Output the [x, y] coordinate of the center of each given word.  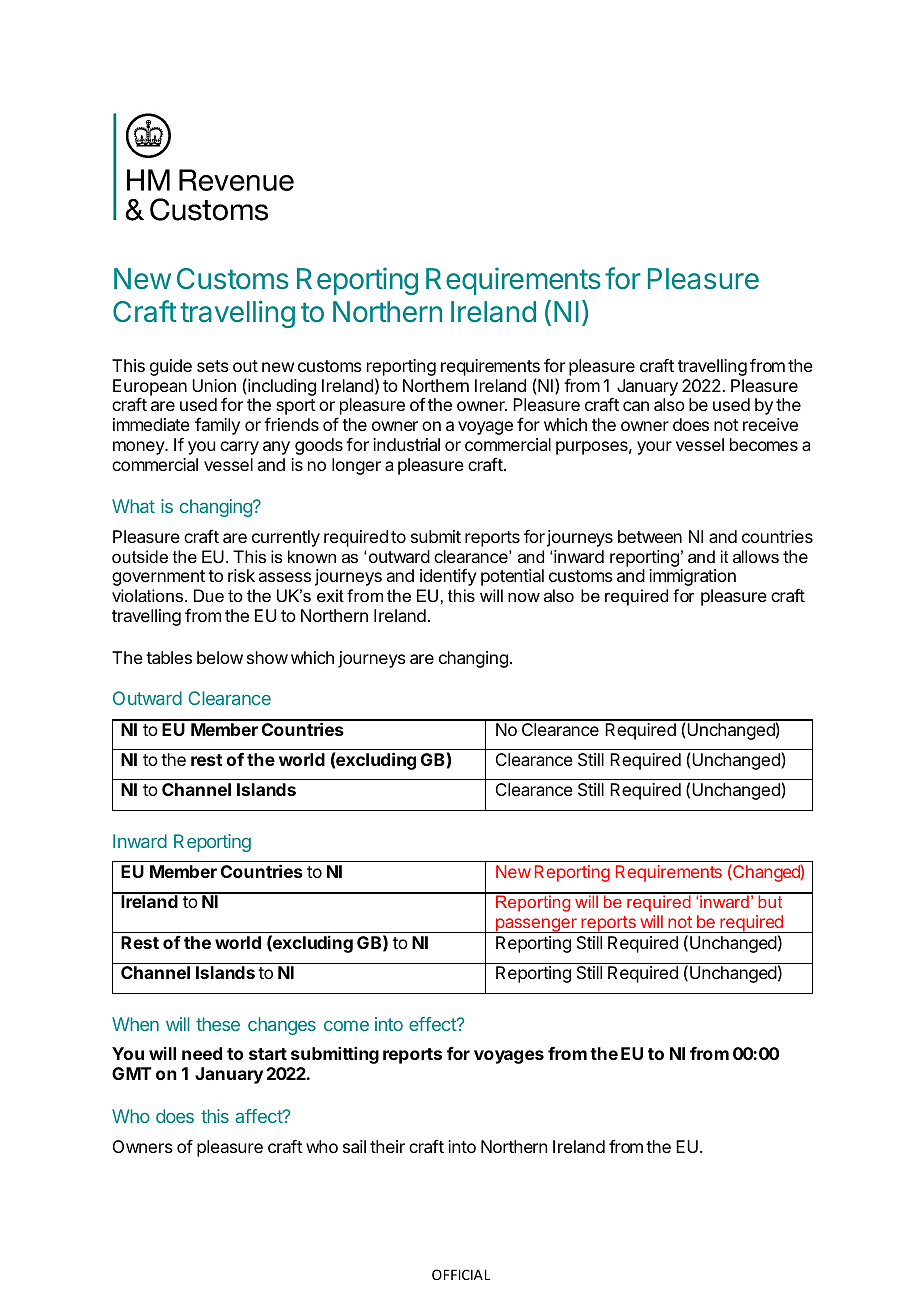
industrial [406, 444]
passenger [536, 925]
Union [214, 385]
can [636, 406]
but [770, 900]
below [220, 657]
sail [354, 1146]
